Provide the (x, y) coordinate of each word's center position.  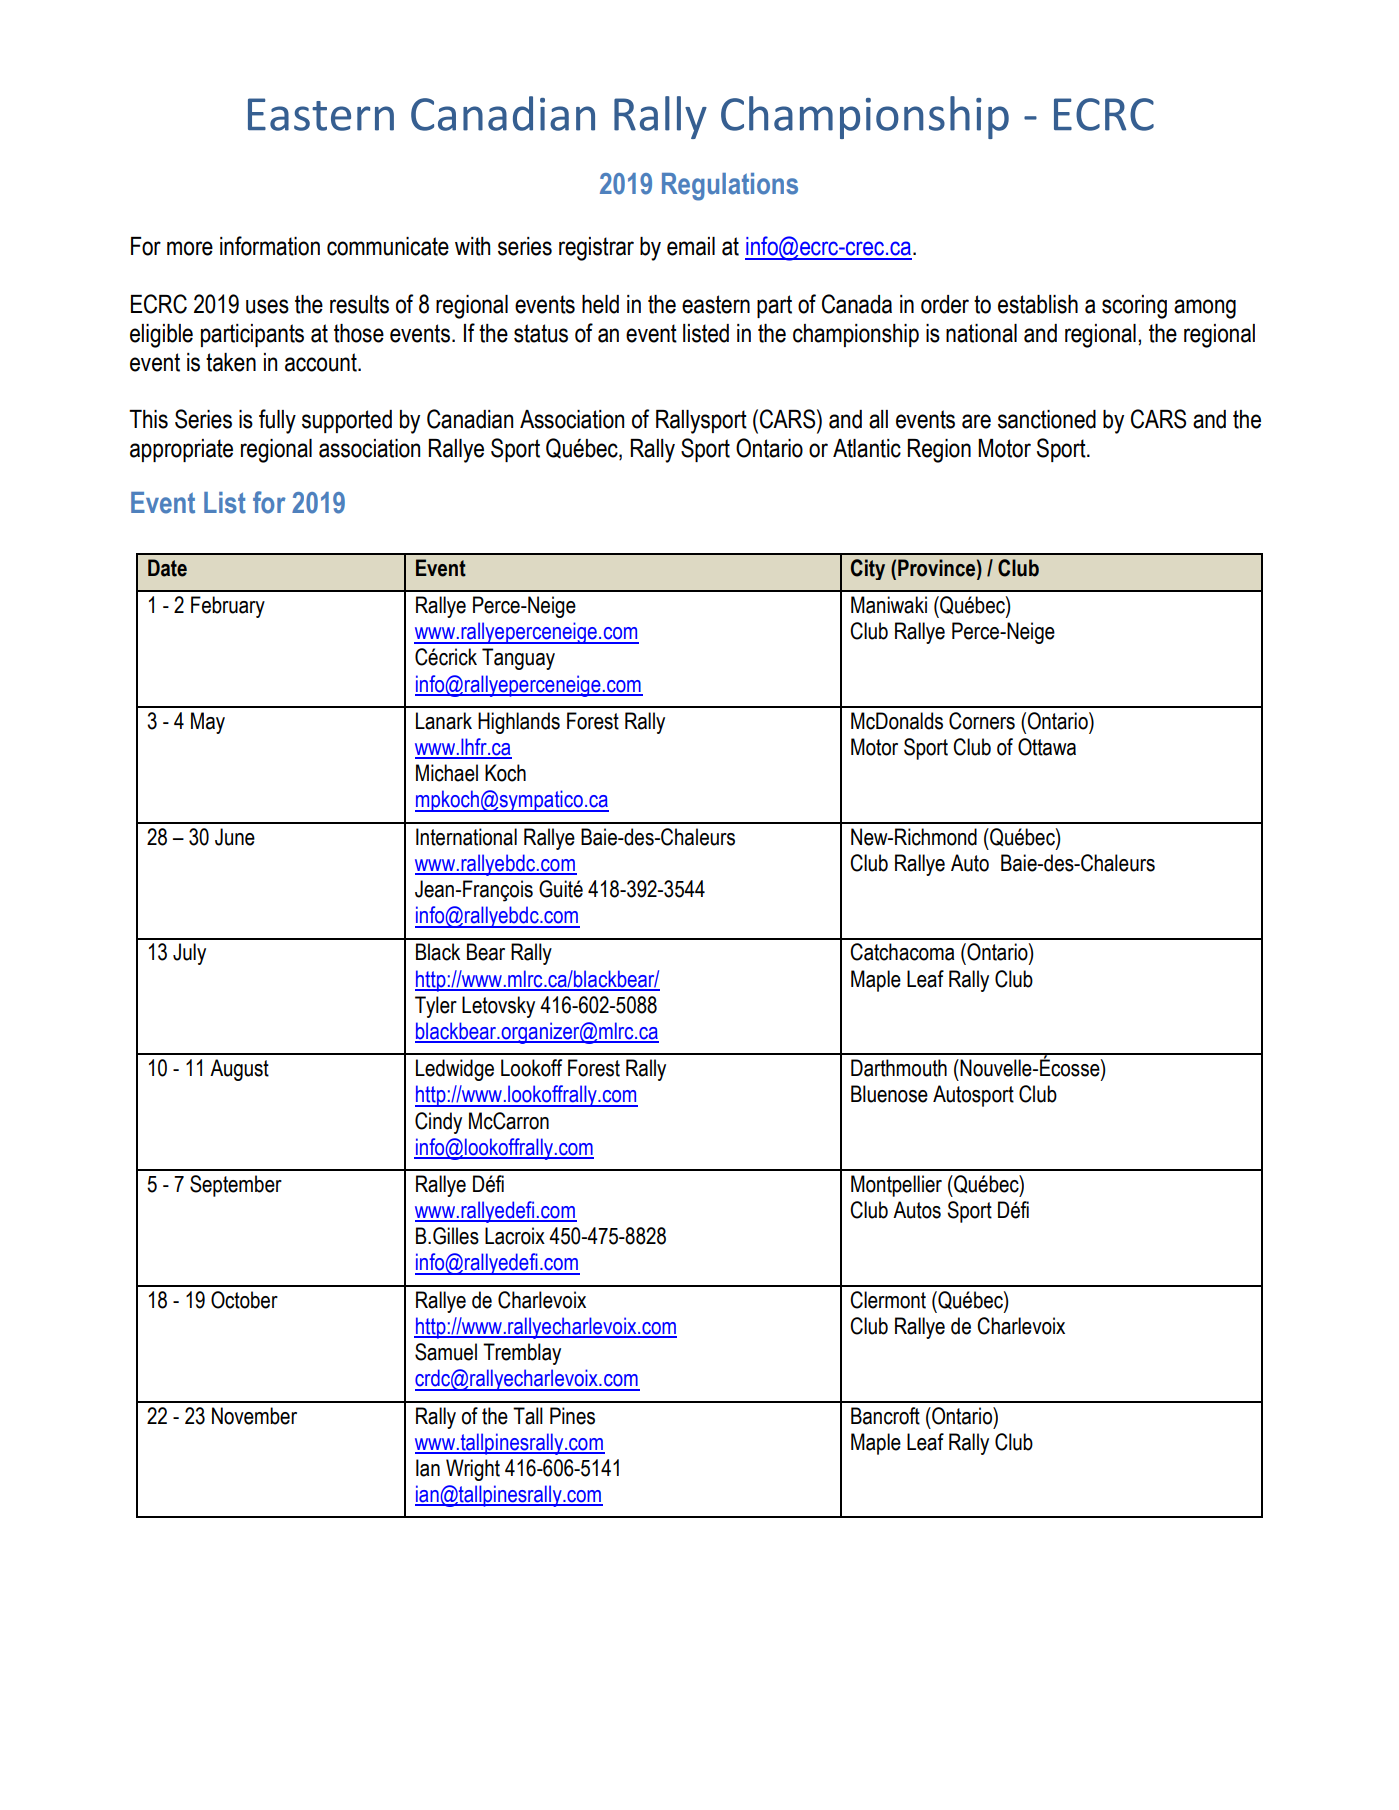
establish (1038, 304)
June (235, 837)
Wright (473, 1470)
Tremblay (522, 1354)
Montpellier (896, 1186)
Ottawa (1047, 747)
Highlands (519, 723)
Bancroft (885, 1416)
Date (167, 568)
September (236, 1186)
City (868, 569)
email (691, 246)
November (254, 1416)
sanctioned (1047, 419)
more (190, 248)
